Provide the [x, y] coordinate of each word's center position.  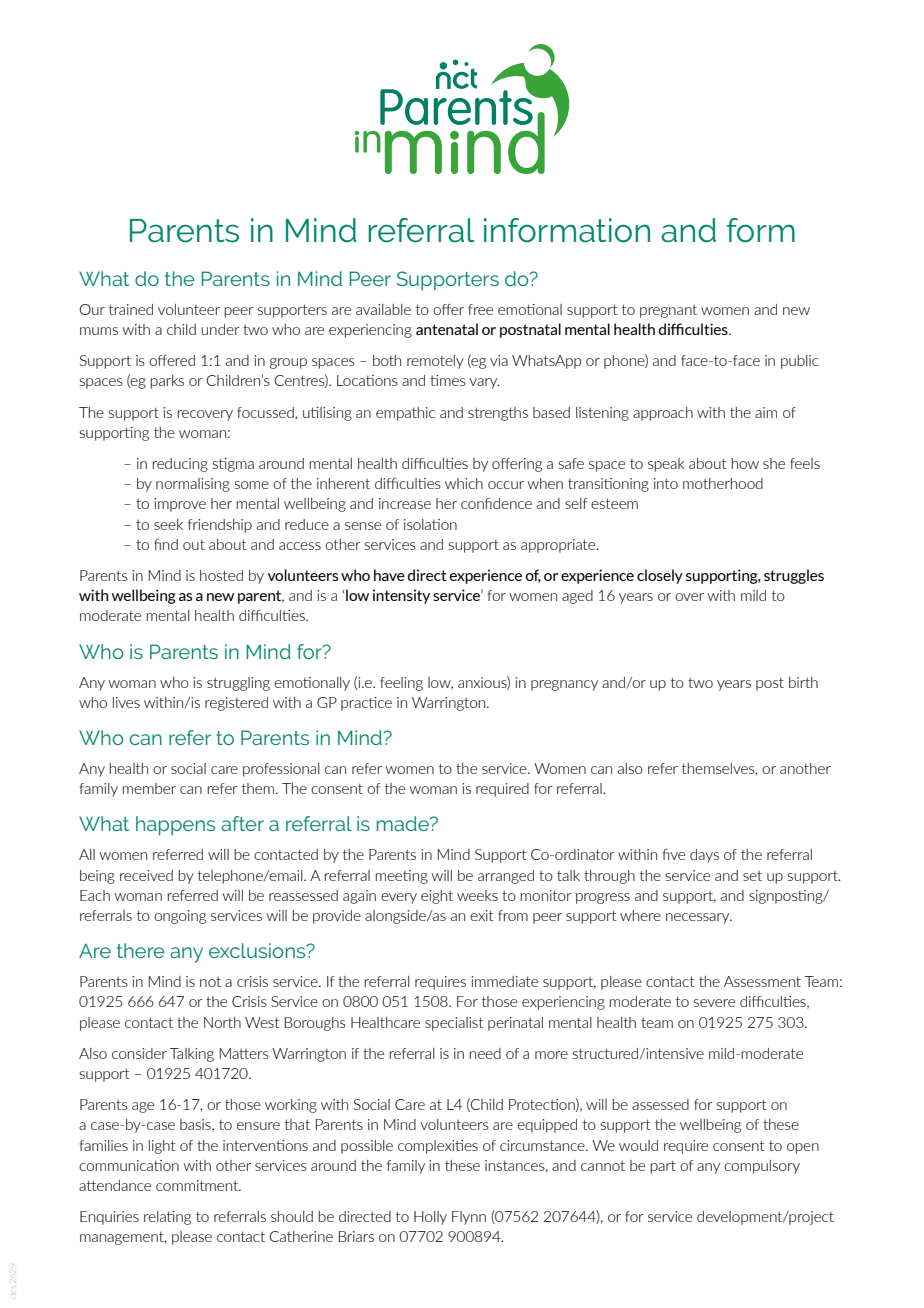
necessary [699, 918]
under [220, 329]
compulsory [762, 1167]
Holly [430, 1218]
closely [660, 576]
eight [437, 897]
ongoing [180, 917]
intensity [401, 596]
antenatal [447, 329]
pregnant [668, 311]
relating [167, 1218]
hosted [221, 575]
